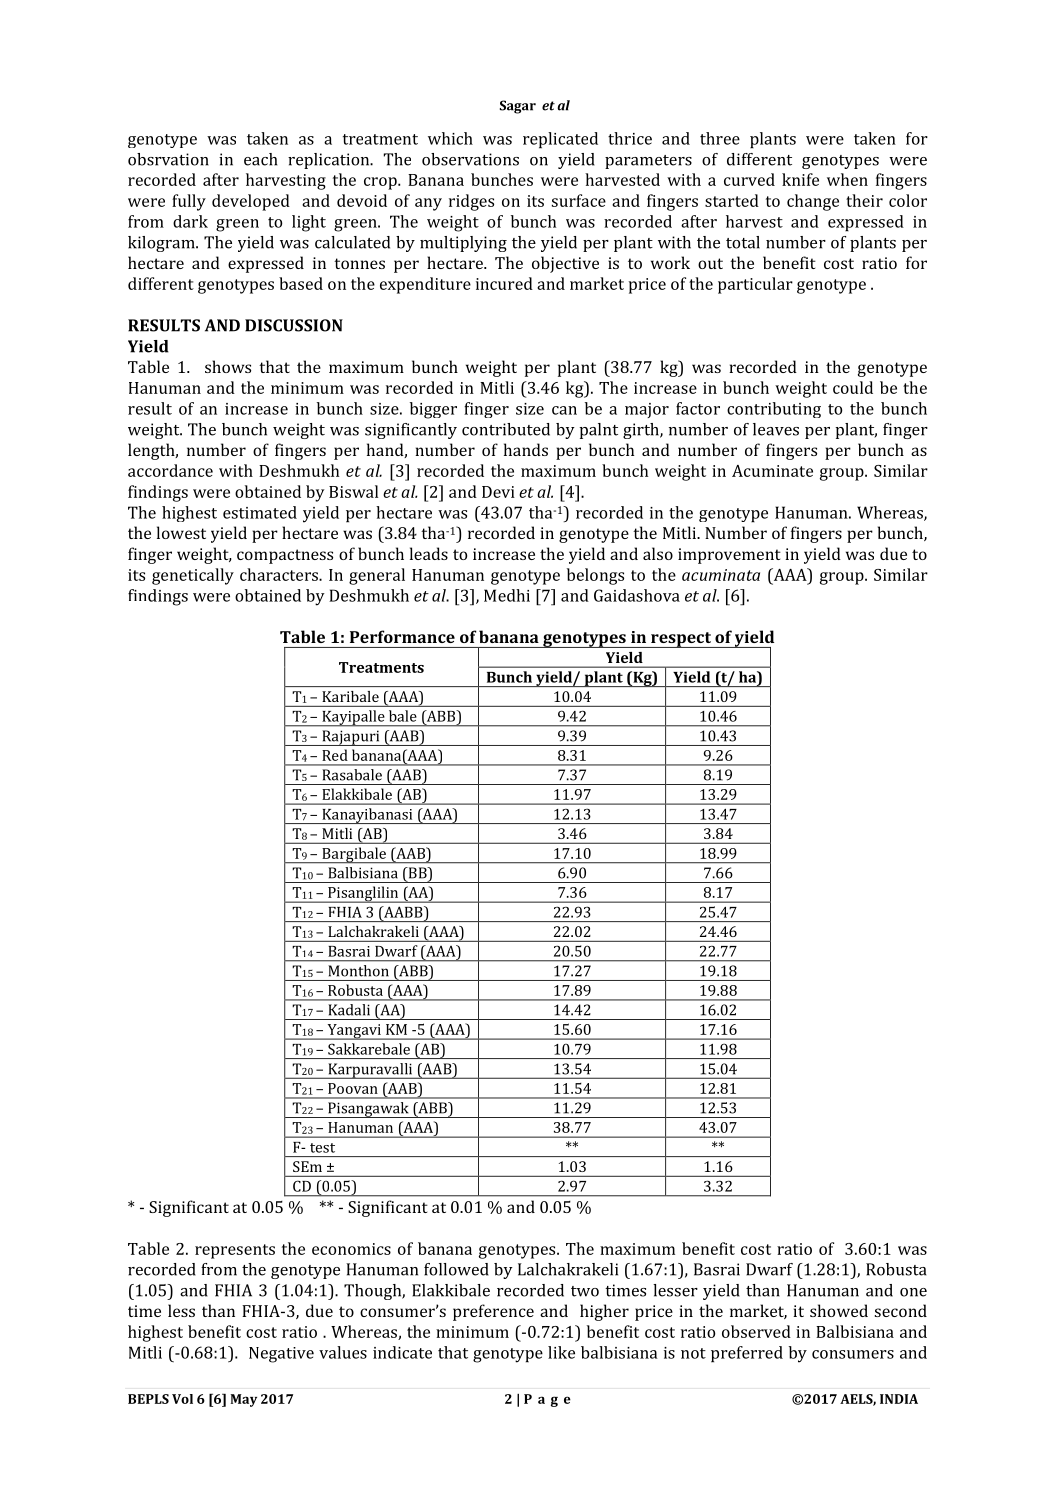 The height and width of the screenshot is (1492, 1055). I want to click on respect, so click(681, 640).
